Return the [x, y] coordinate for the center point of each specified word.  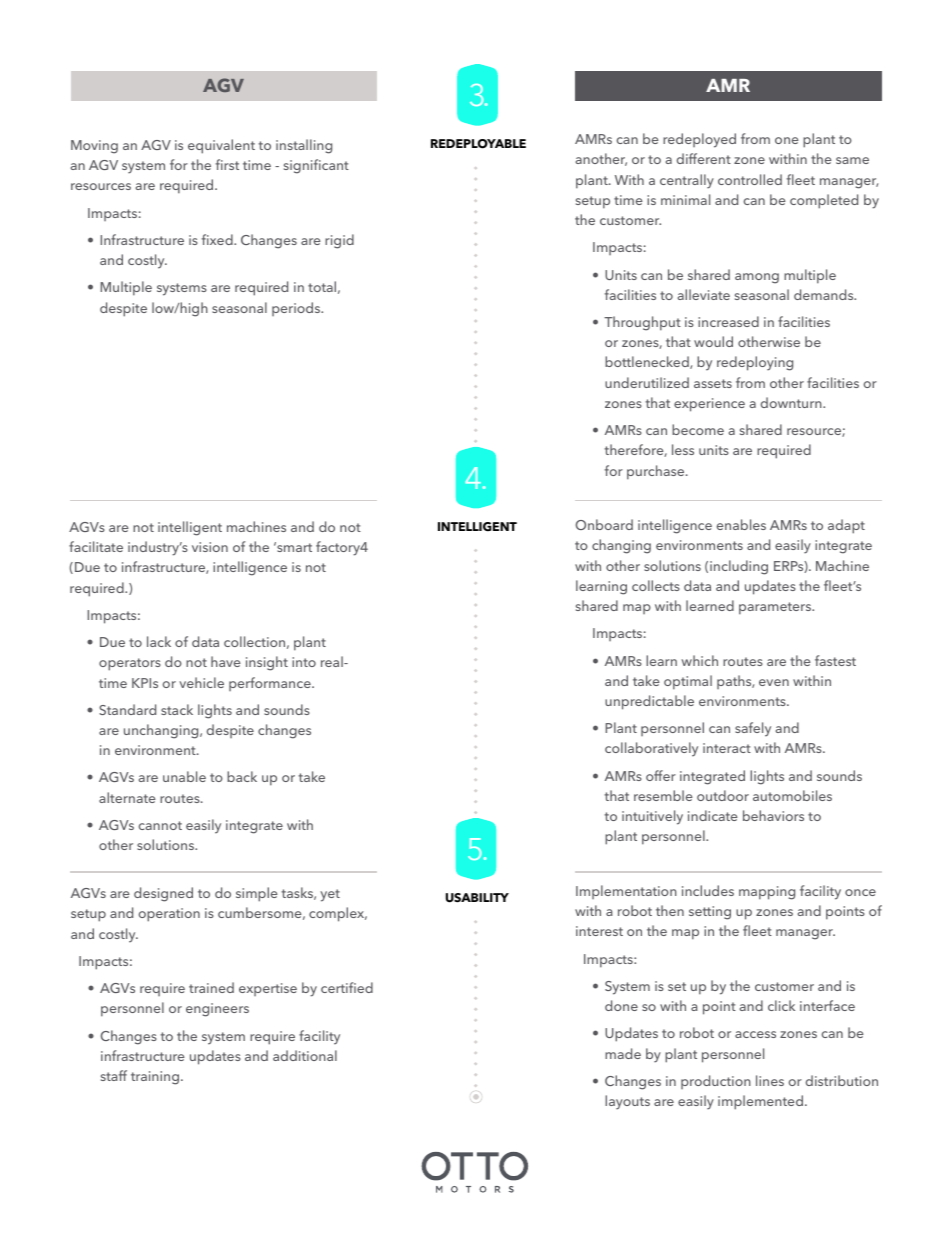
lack [159, 641]
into [304, 662]
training [156, 1078]
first [227, 164]
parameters [776, 608]
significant [316, 166]
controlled [750, 179]
